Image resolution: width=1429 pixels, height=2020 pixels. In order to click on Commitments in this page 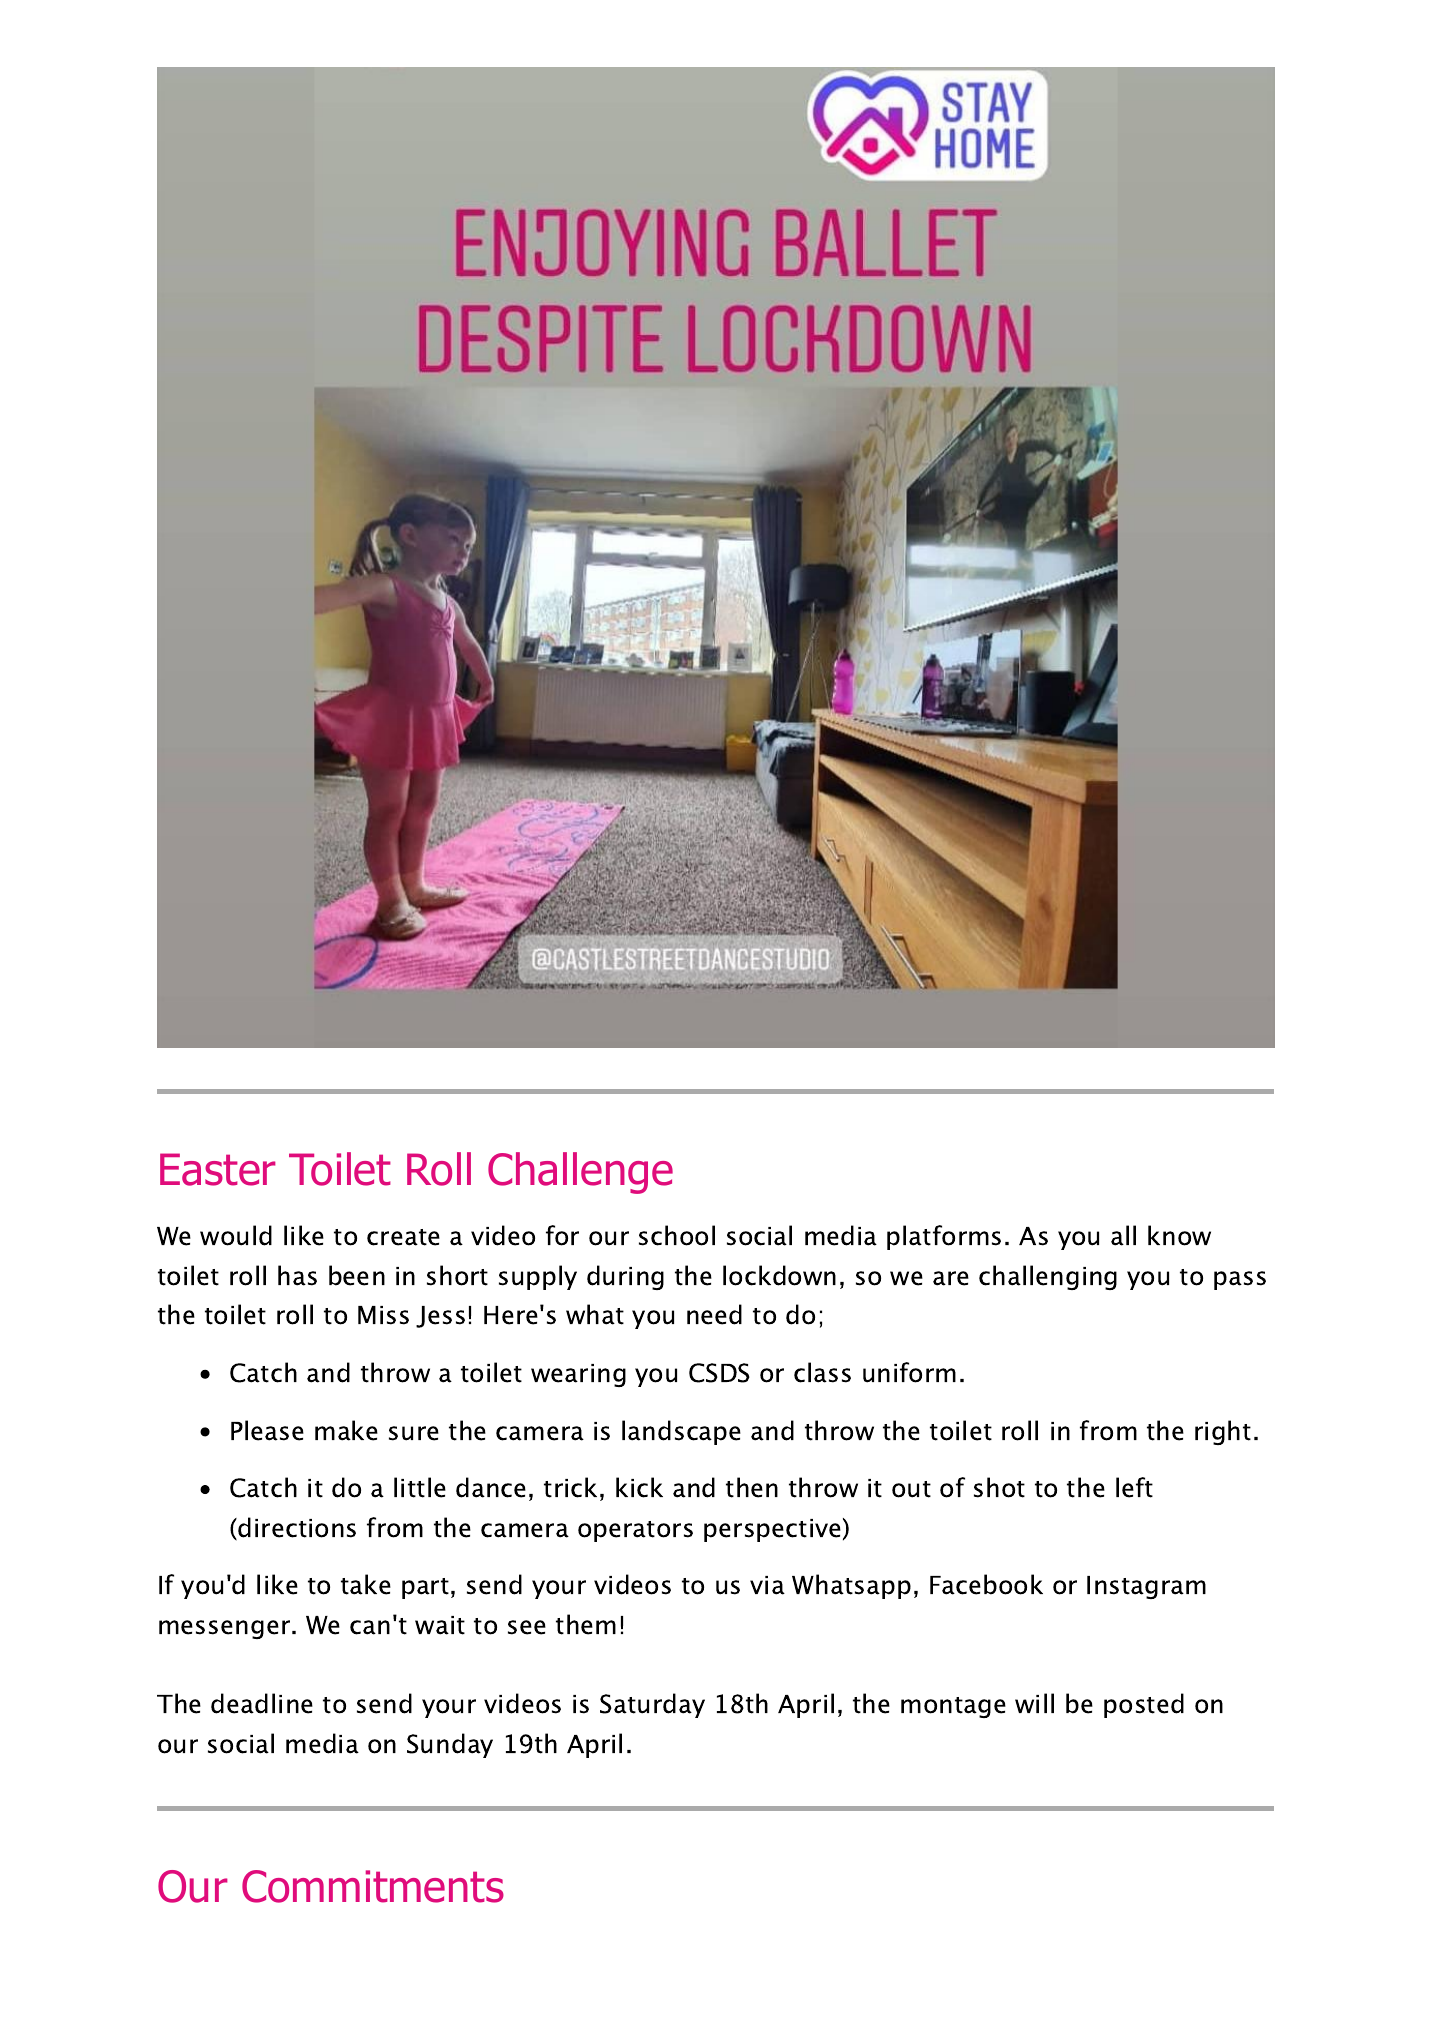, I will do `click(373, 1886)`.
